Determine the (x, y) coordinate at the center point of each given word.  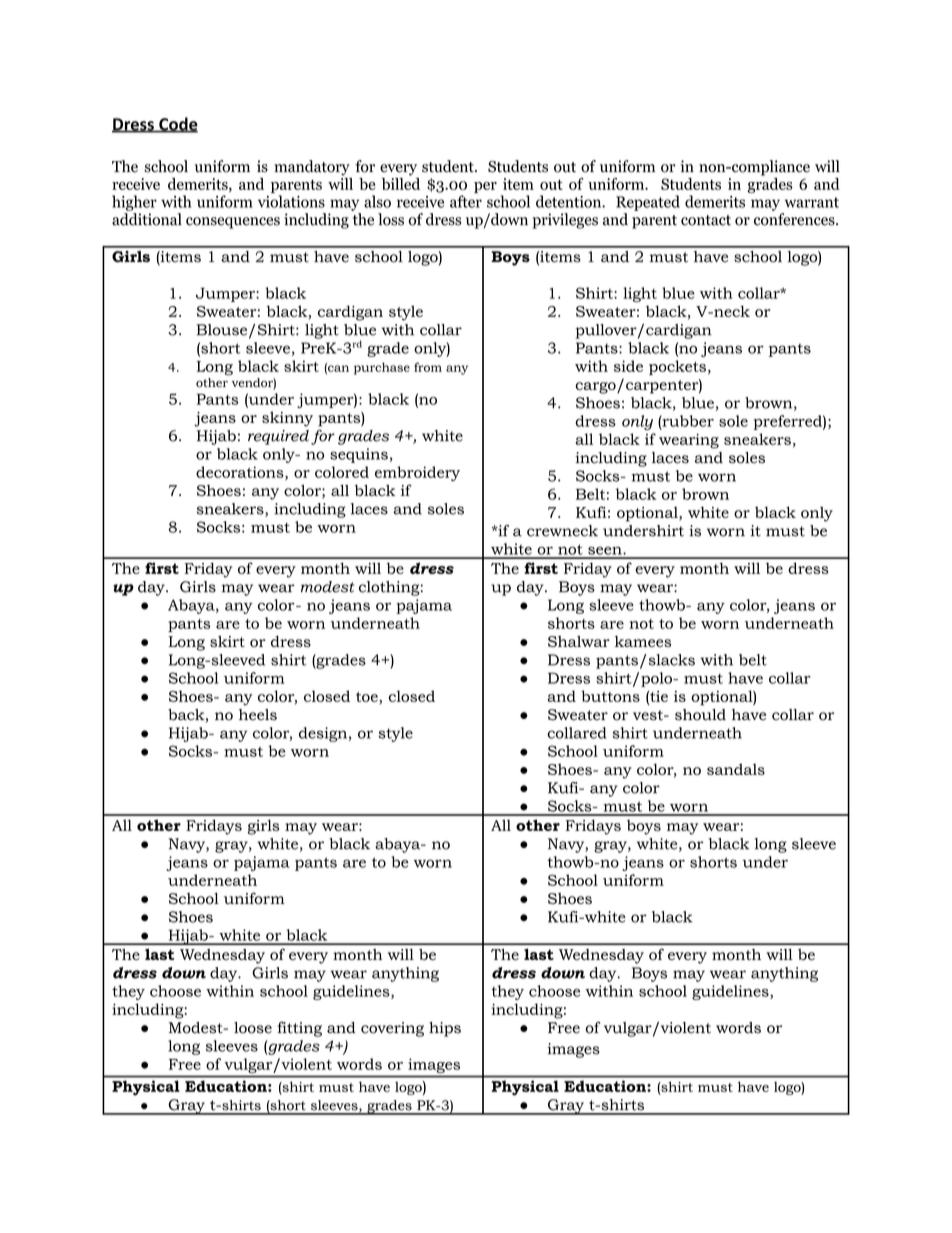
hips (445, 1029)
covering (392, 1029)
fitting (300, 1029)
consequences (233, 223)
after (466, 201)
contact (706, 220)
